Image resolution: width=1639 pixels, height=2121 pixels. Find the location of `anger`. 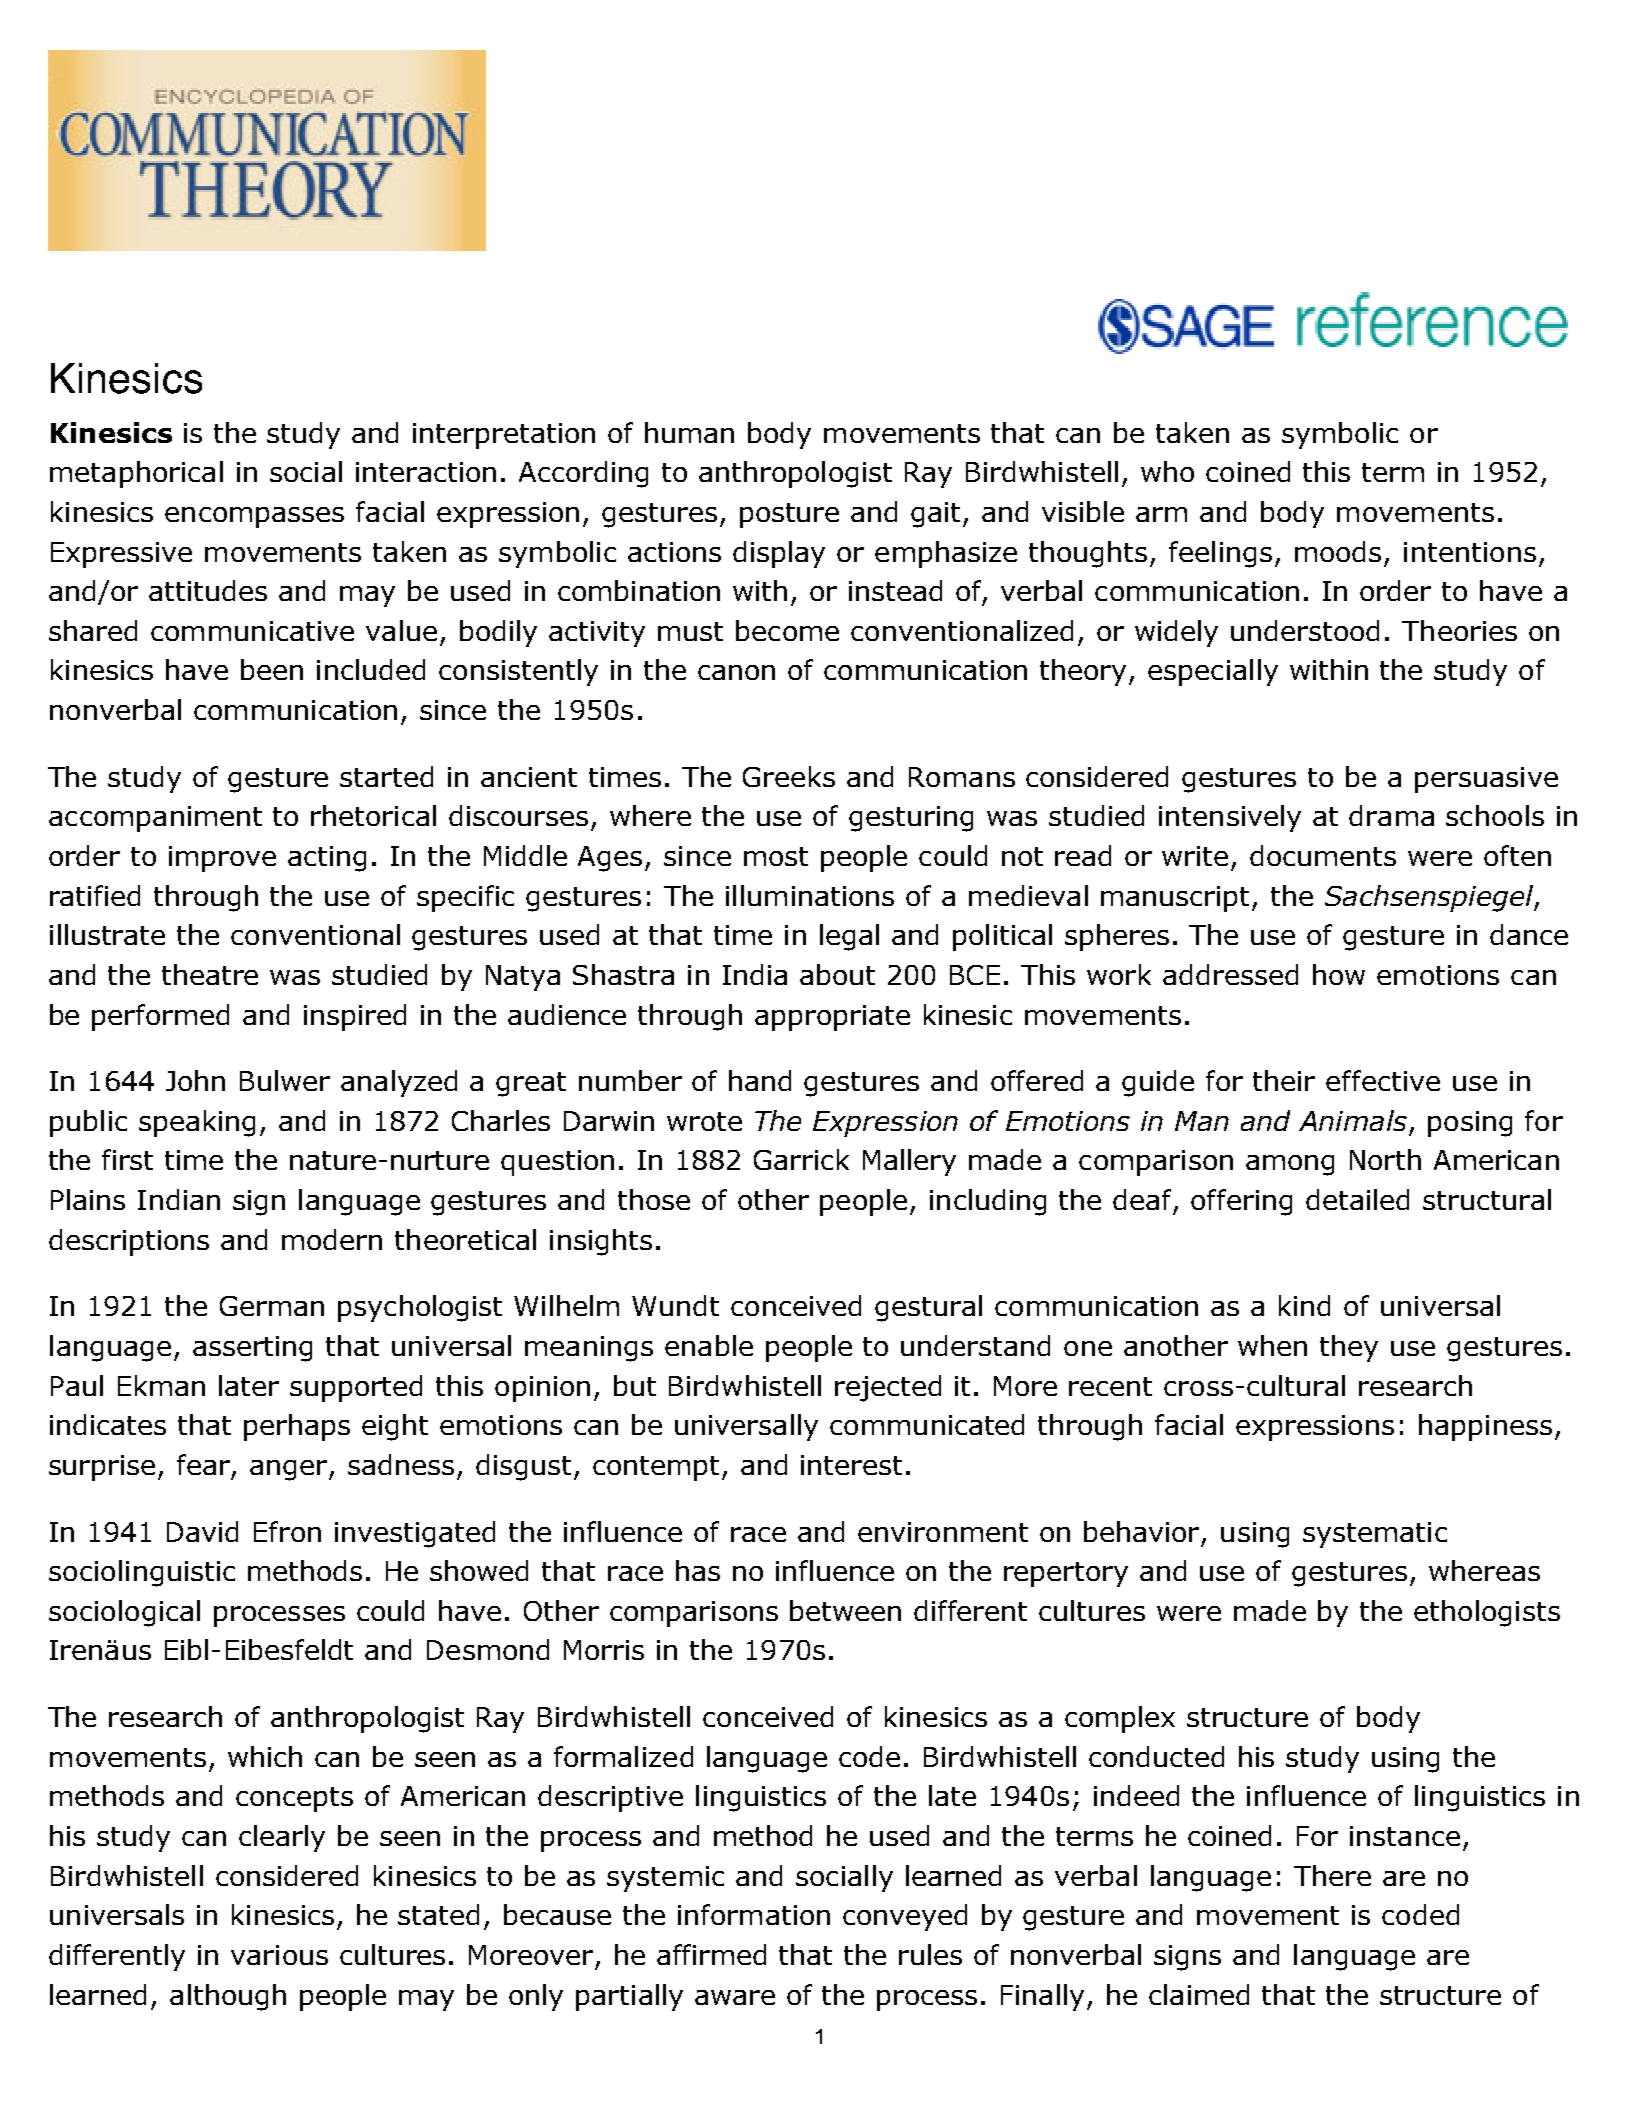

anger is located at coordinates (290, 1470).
